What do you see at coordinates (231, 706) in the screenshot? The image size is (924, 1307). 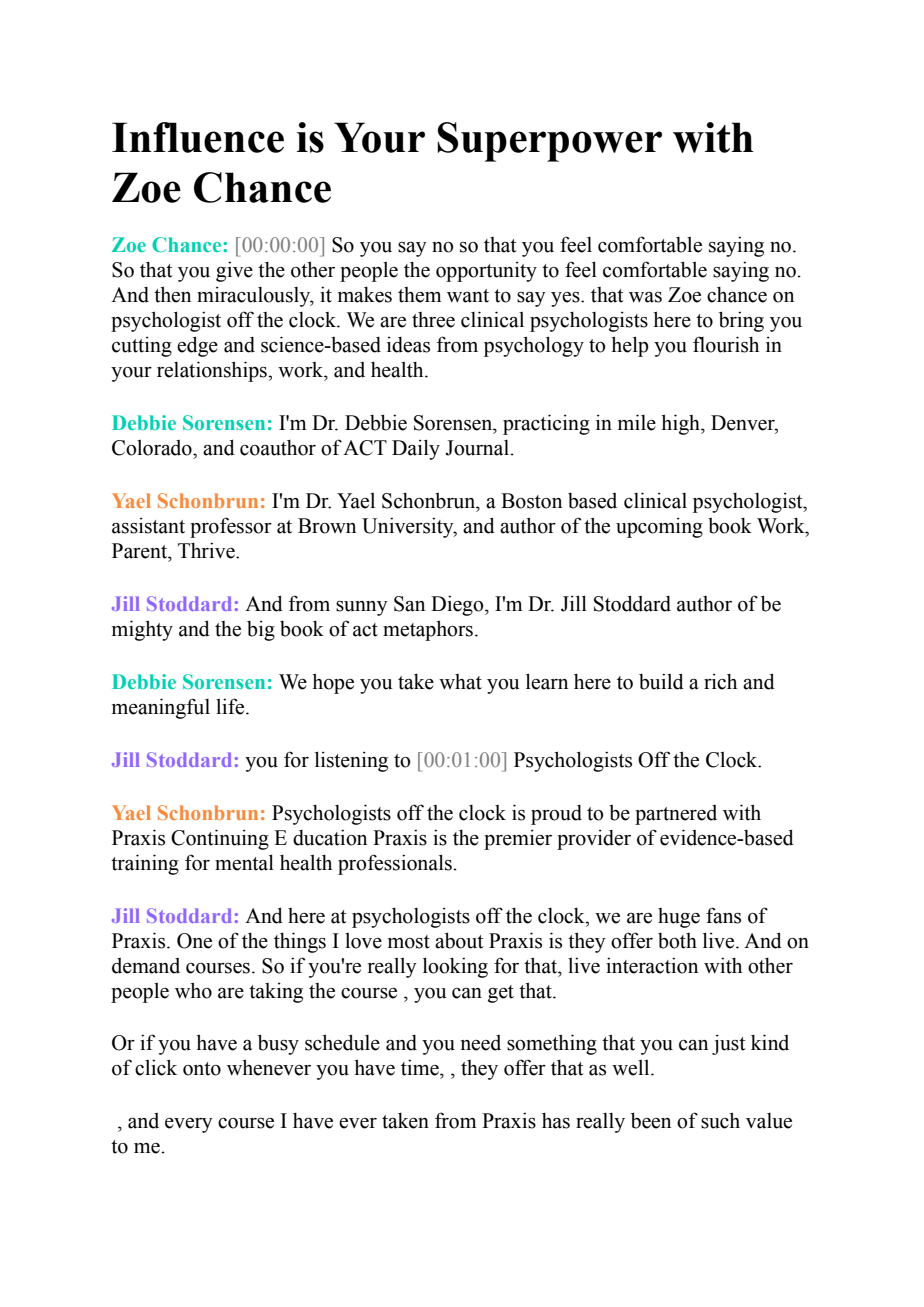 I see `life` at bounding box center [231, 706].
